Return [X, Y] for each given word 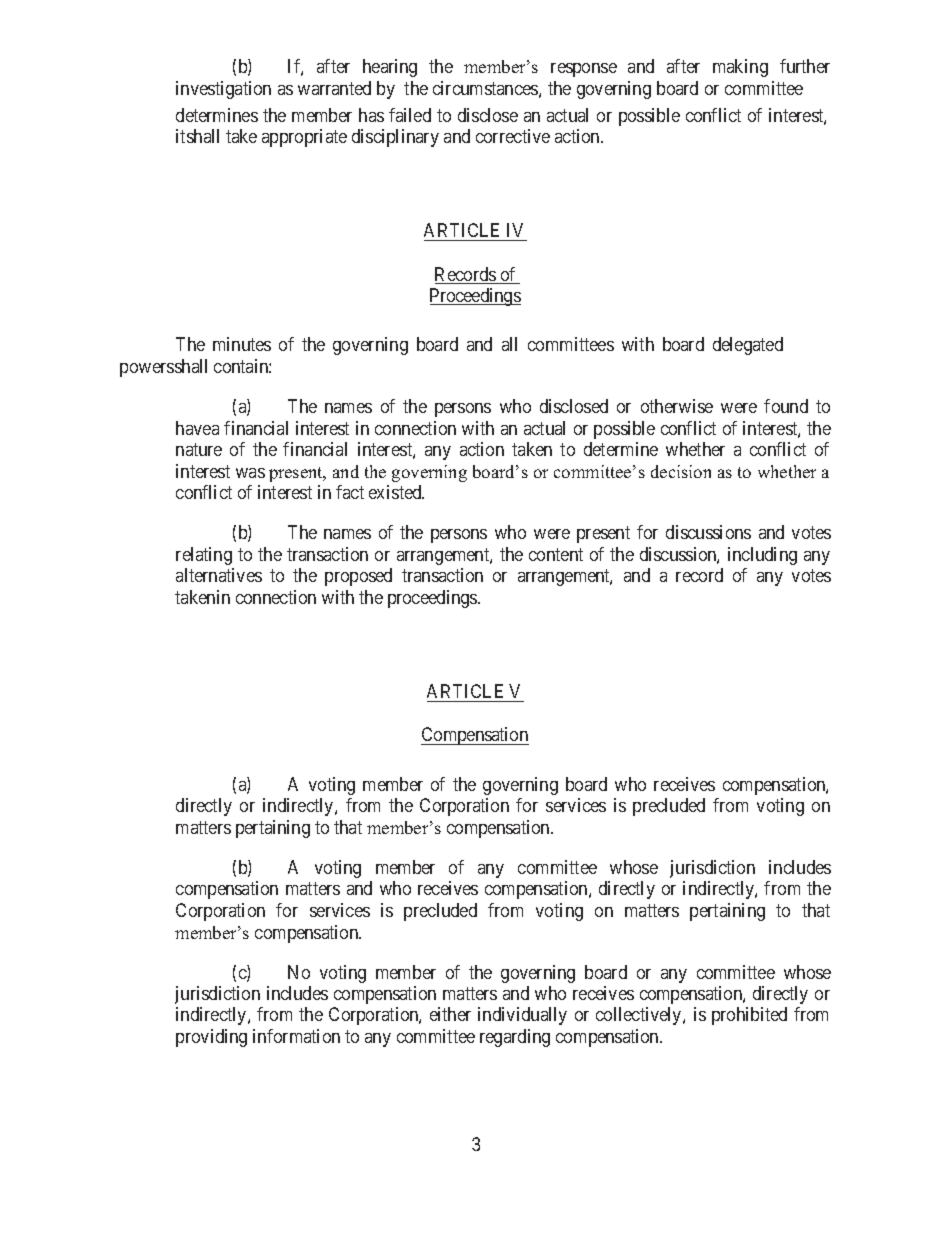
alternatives [219, 575]
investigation [223, 90]
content [556, 554]
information [296, 1036]
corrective [513, 136]
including [762, 556]
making [740, 68]
